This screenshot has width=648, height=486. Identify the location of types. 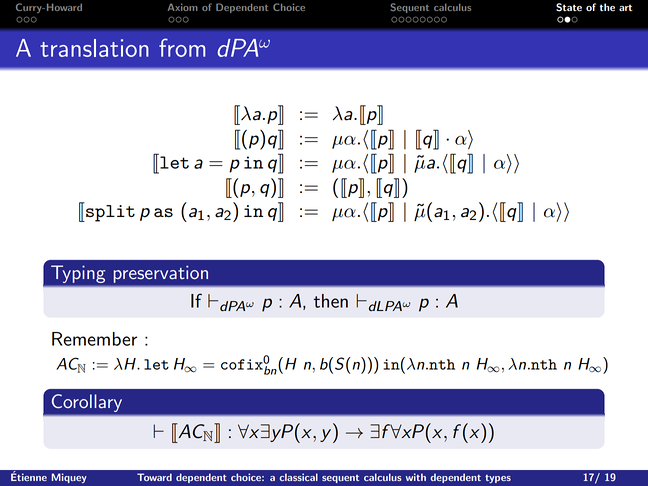
(498, 479).
